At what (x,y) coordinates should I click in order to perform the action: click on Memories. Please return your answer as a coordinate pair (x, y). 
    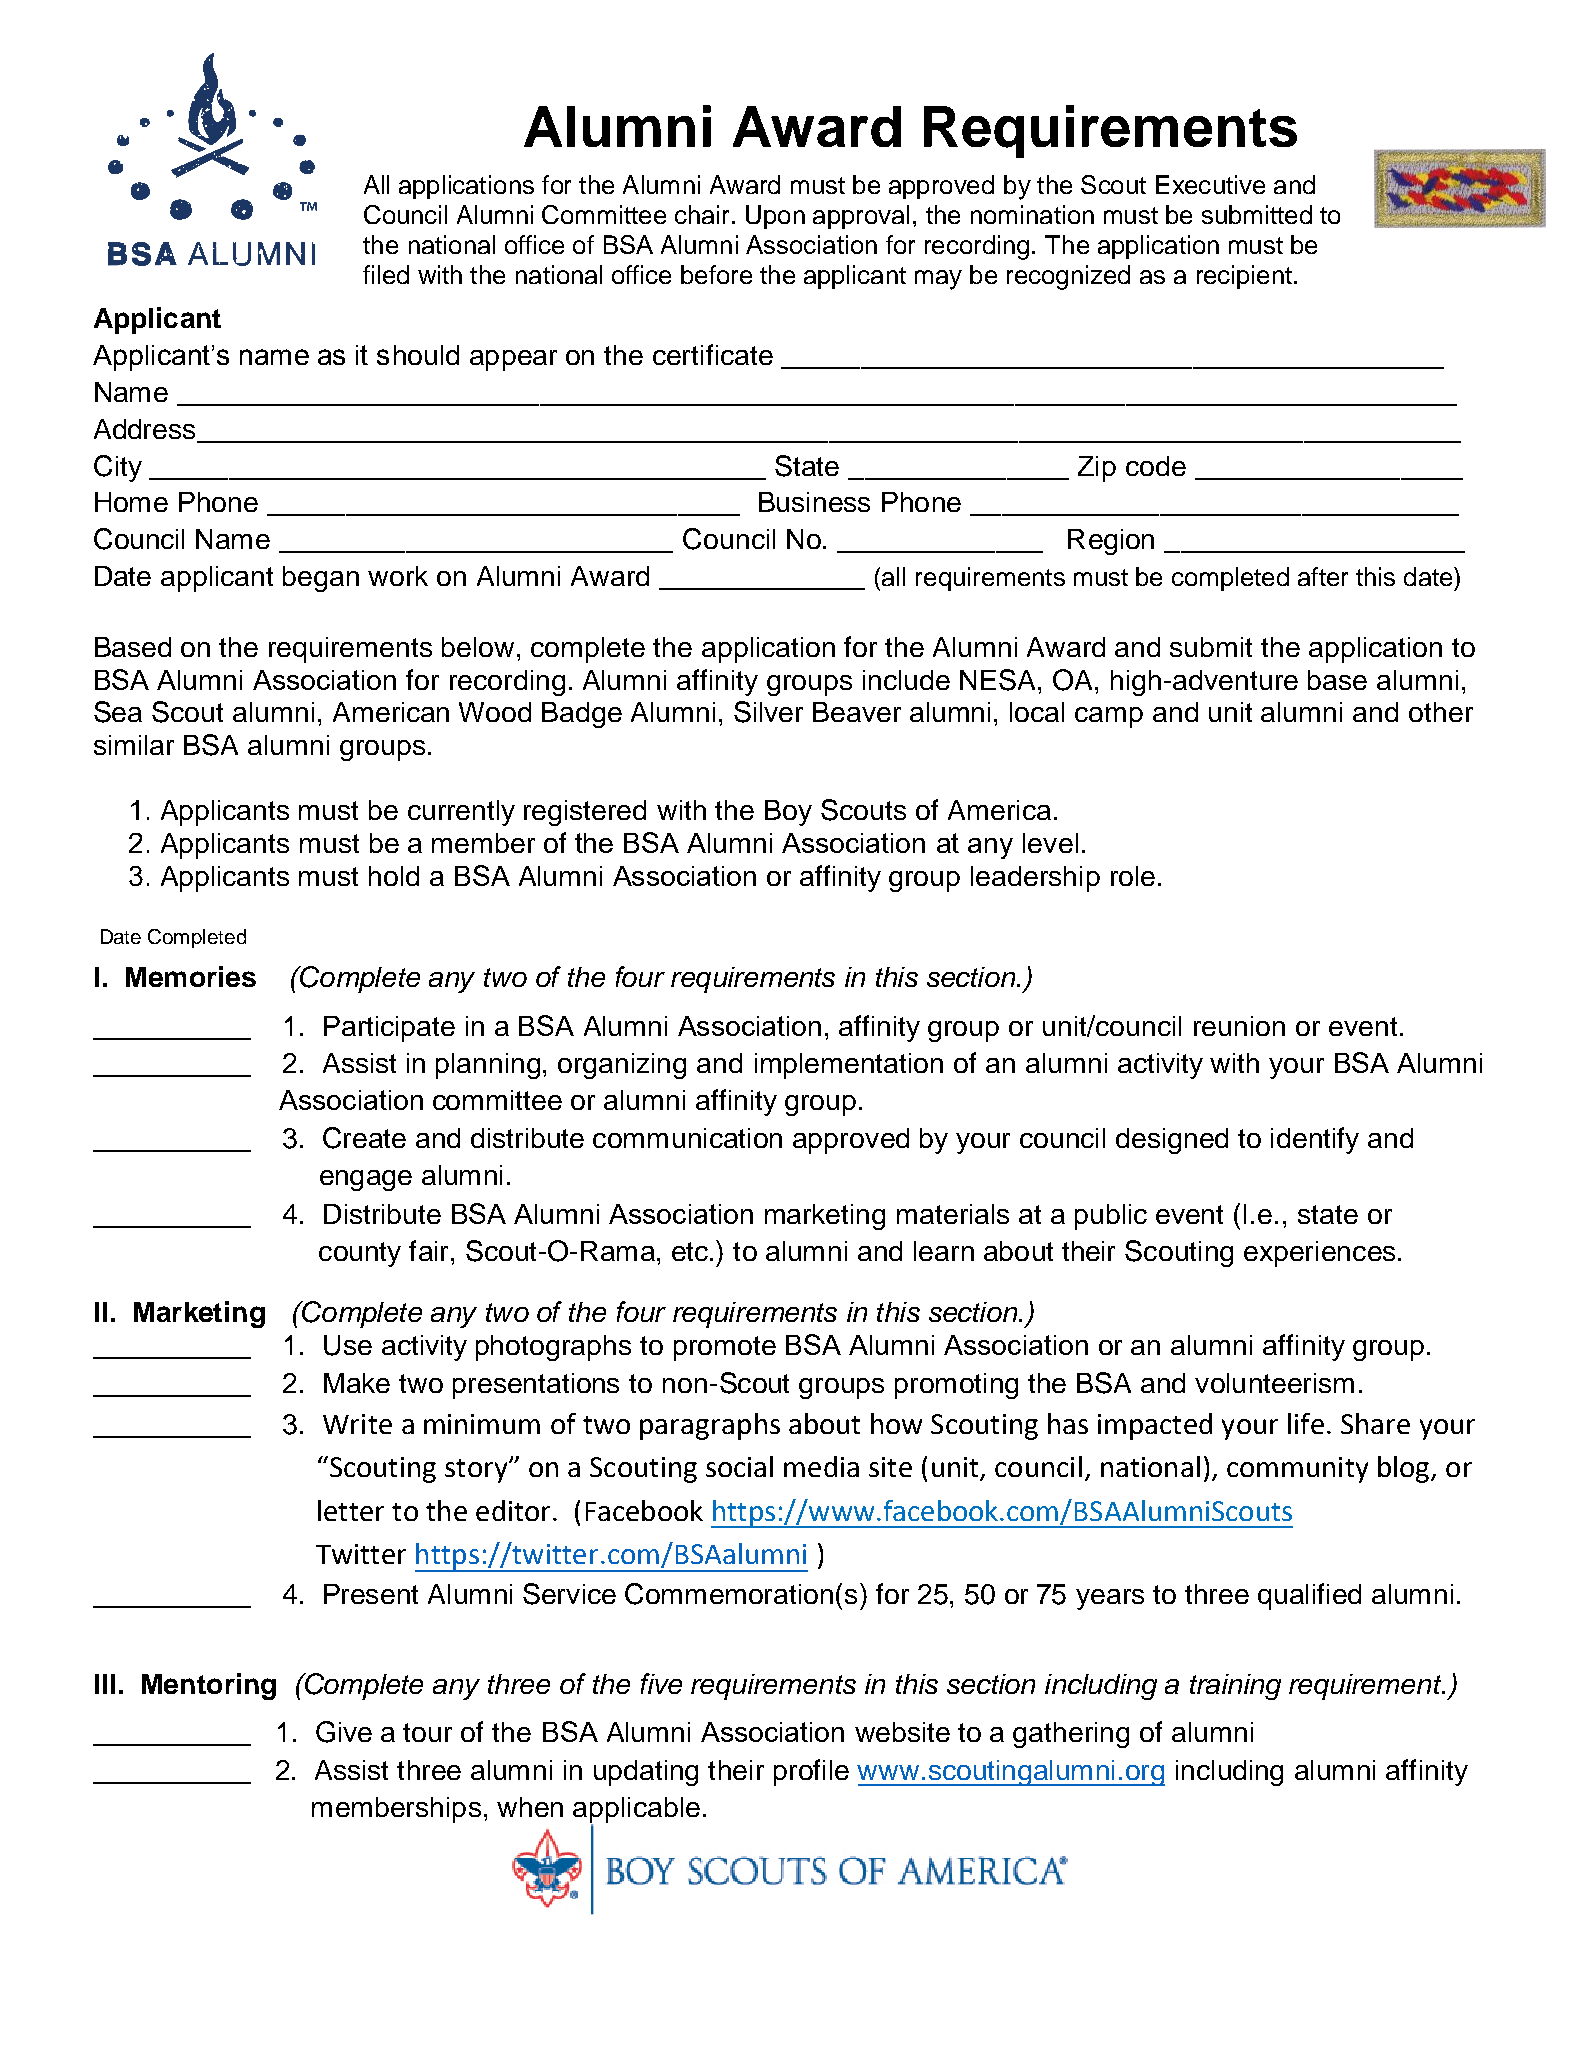
    Looking at the image, I should click on (191, 976).
